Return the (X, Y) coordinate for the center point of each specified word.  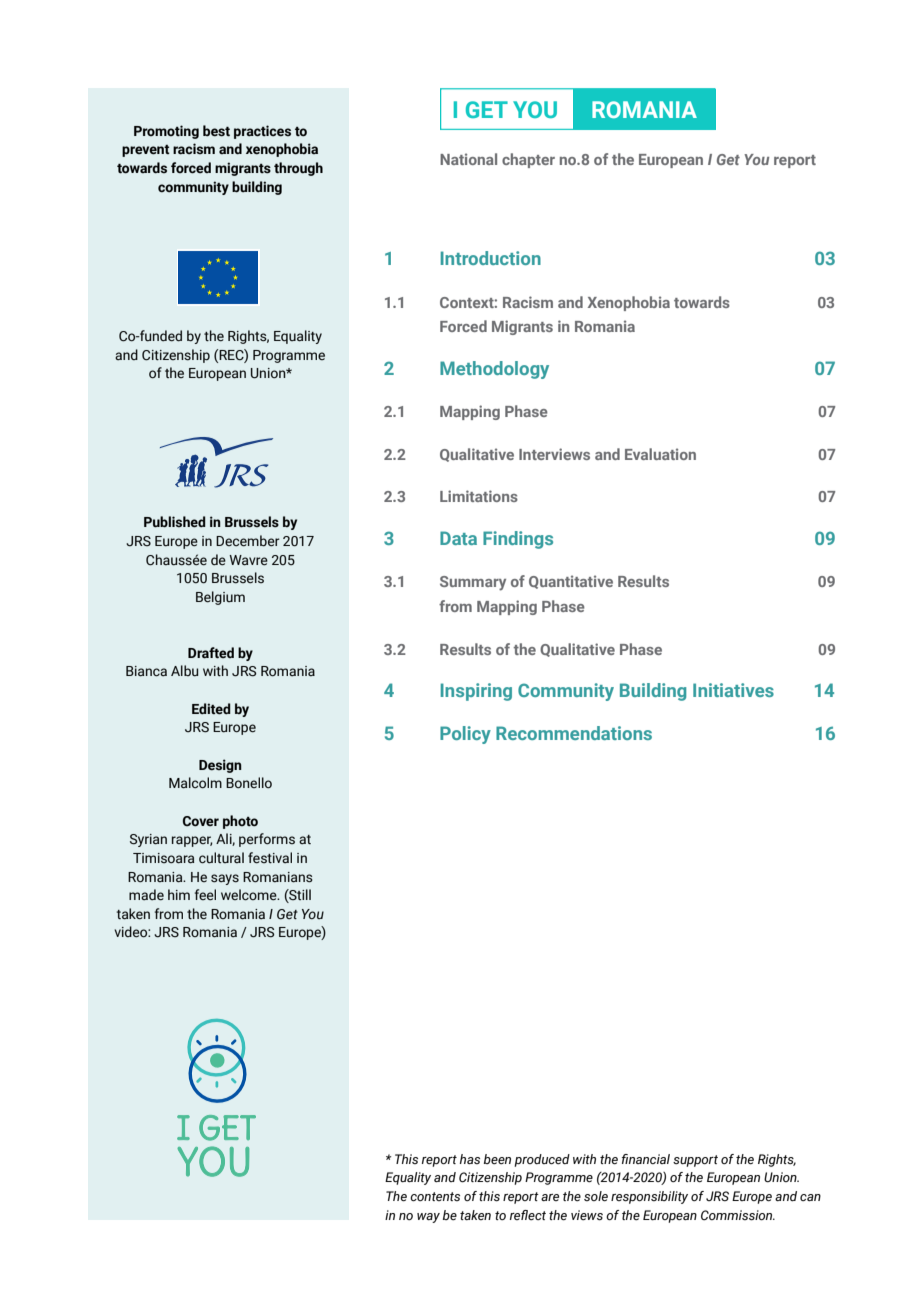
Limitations (479, 496)
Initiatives (733, 690)
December (248, 541)
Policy (465, 735)
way (428, 1218)
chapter (528, 160)
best (216, 131)
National (468, 159)
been (497, 1159)
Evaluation (660, 454)
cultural (221, 858)
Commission (738, 1215)
